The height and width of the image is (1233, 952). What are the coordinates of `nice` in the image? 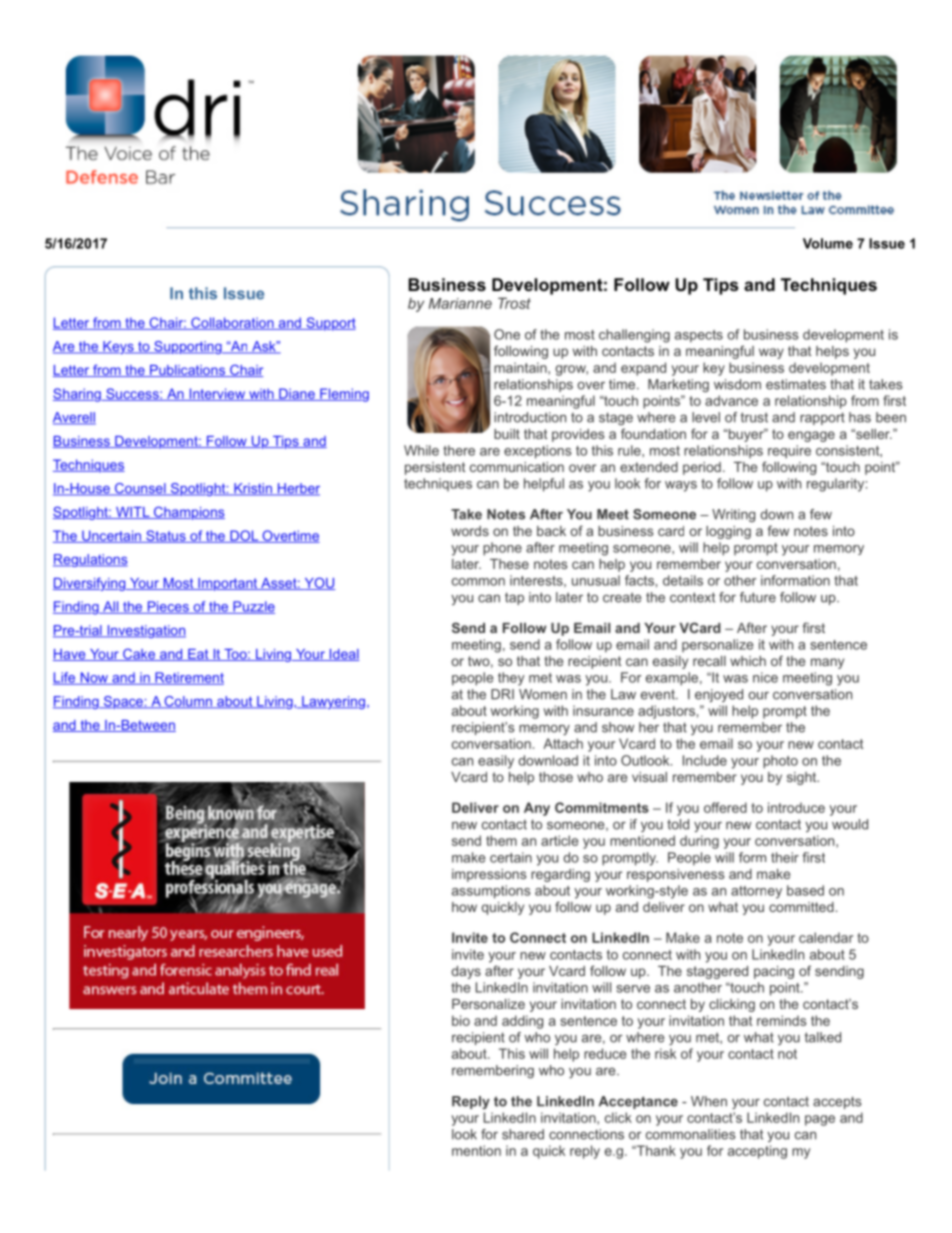 It's located at (765, 677).
